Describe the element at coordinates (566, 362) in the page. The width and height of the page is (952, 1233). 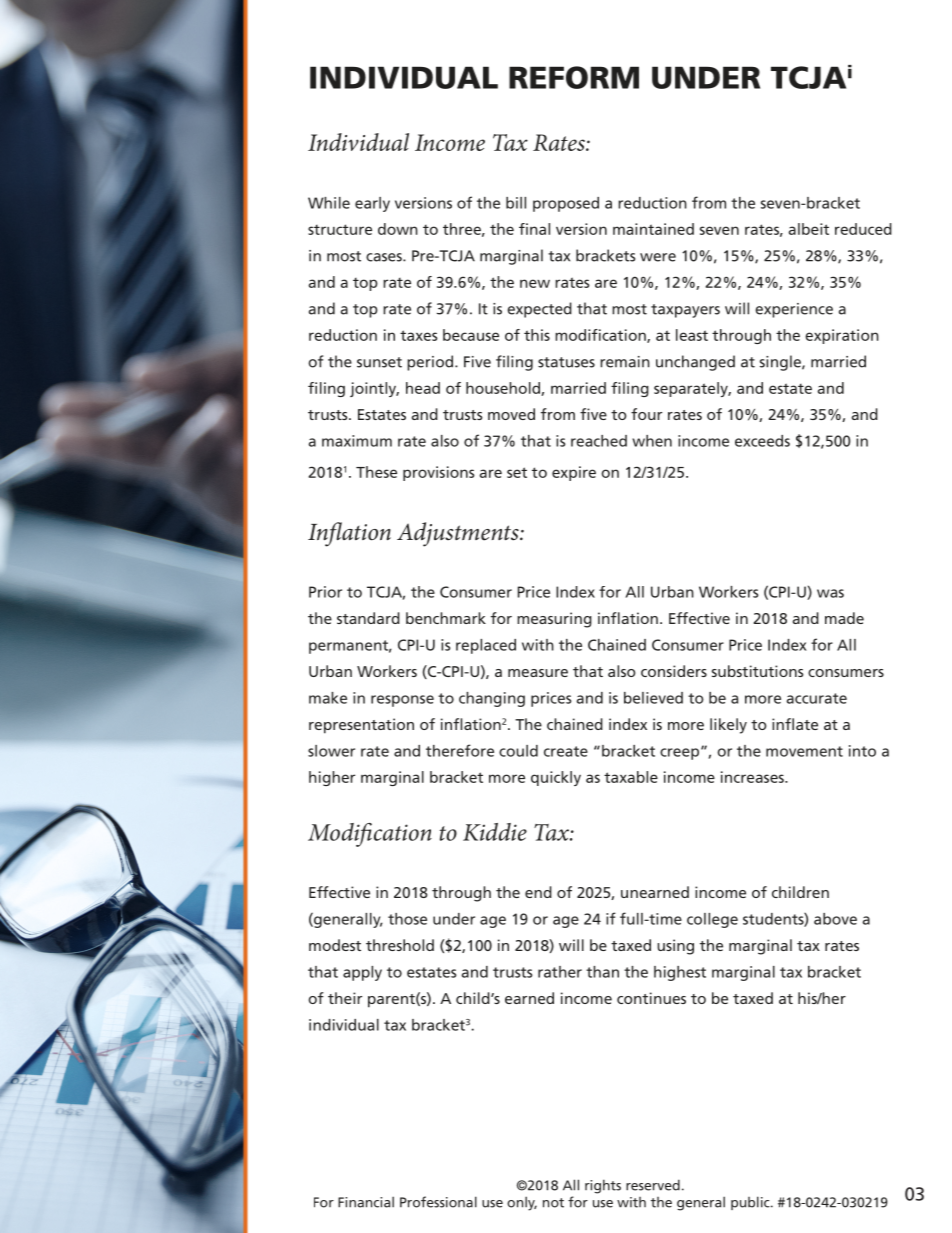
I see `statuses` at that location.
